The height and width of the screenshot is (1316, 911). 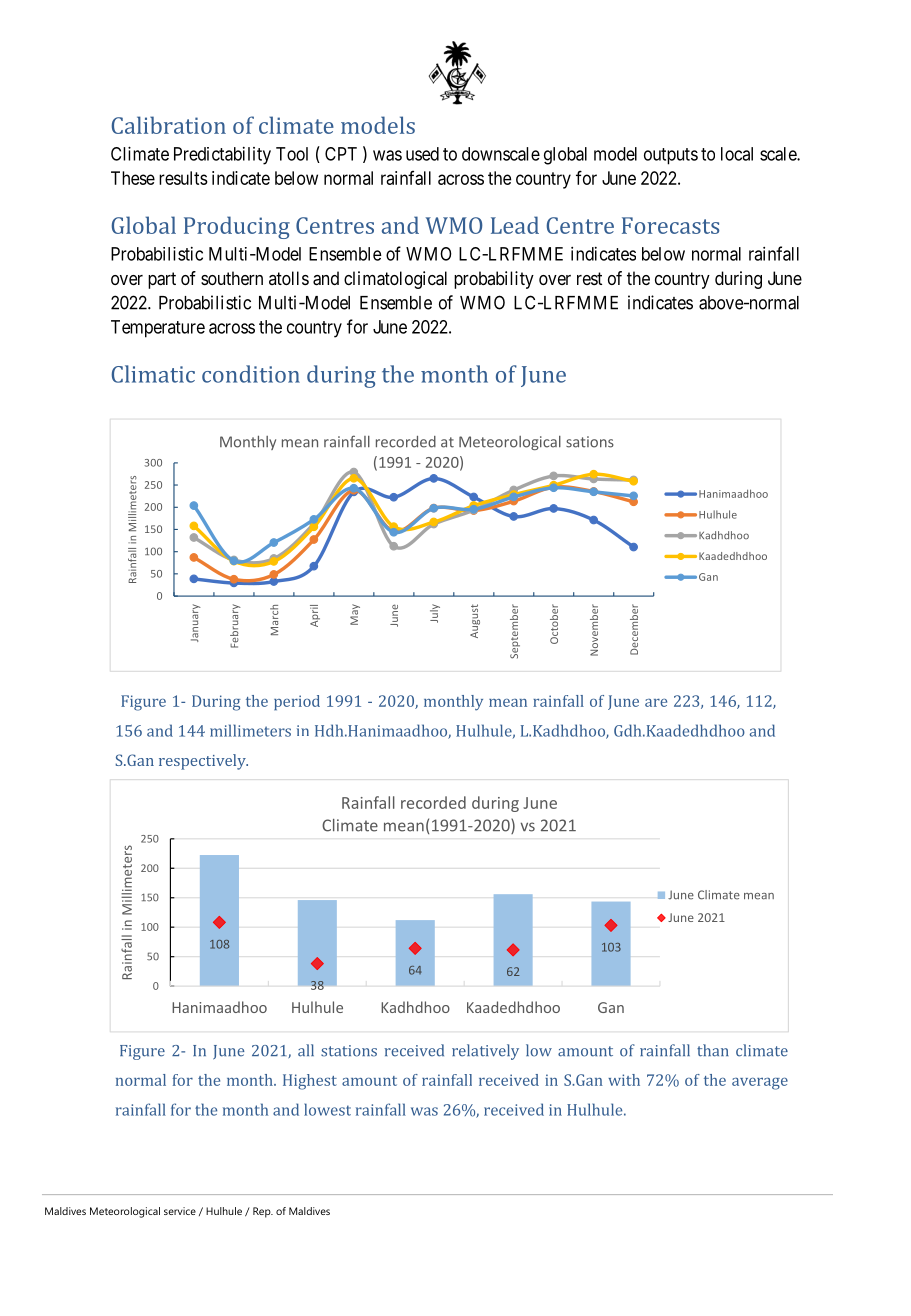 I want to click on than, so click(x=713, y=1050).
